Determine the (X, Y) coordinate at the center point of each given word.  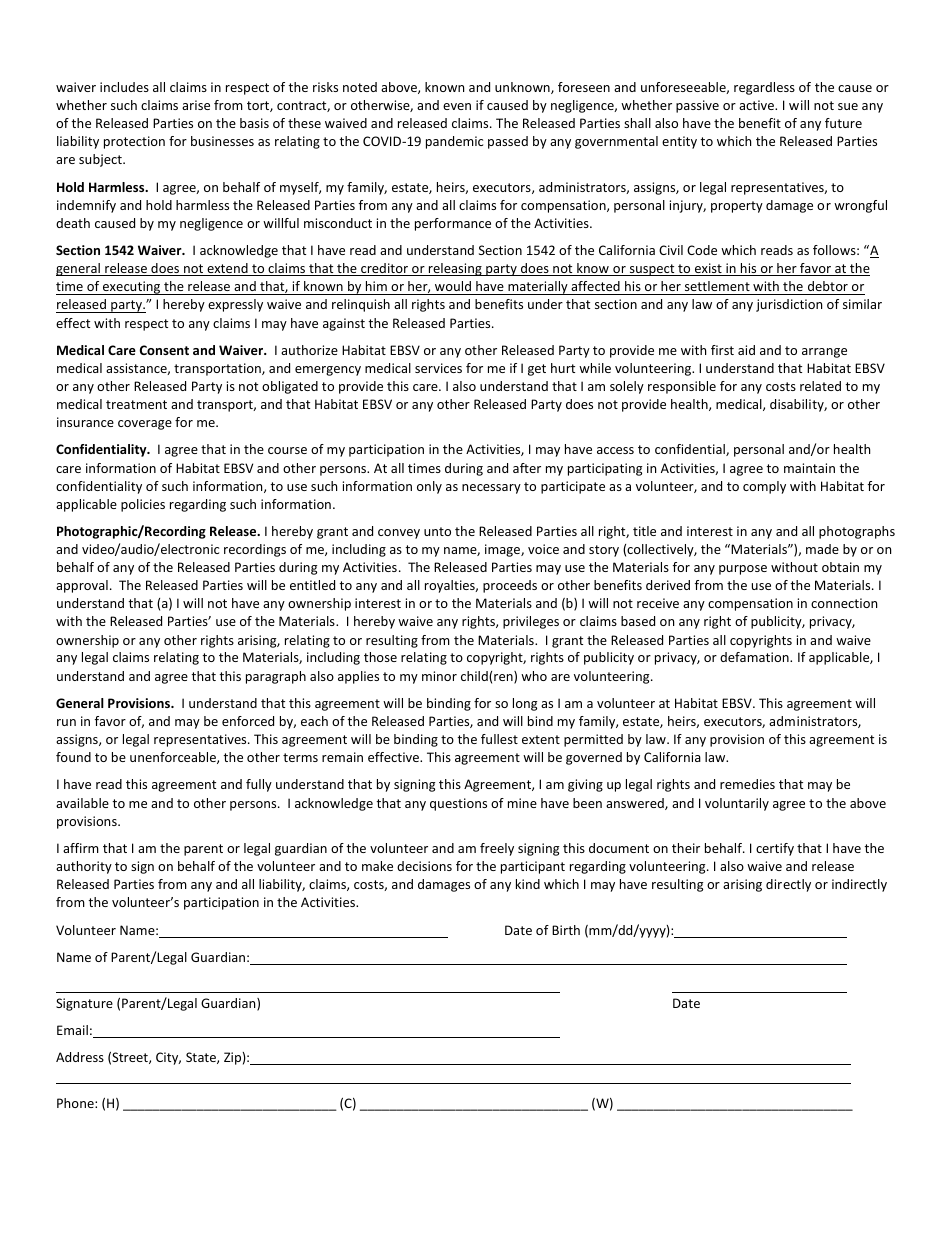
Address (80, 1057)
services (438, 368)
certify (775, 849)
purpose (743, 570)
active (757, 105)
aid (746, 350)
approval (82, 586)
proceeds (510, 586)
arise (196, 105)
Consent (164, 350)
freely (497, 849)
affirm (81, 848)
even (457, 106)
